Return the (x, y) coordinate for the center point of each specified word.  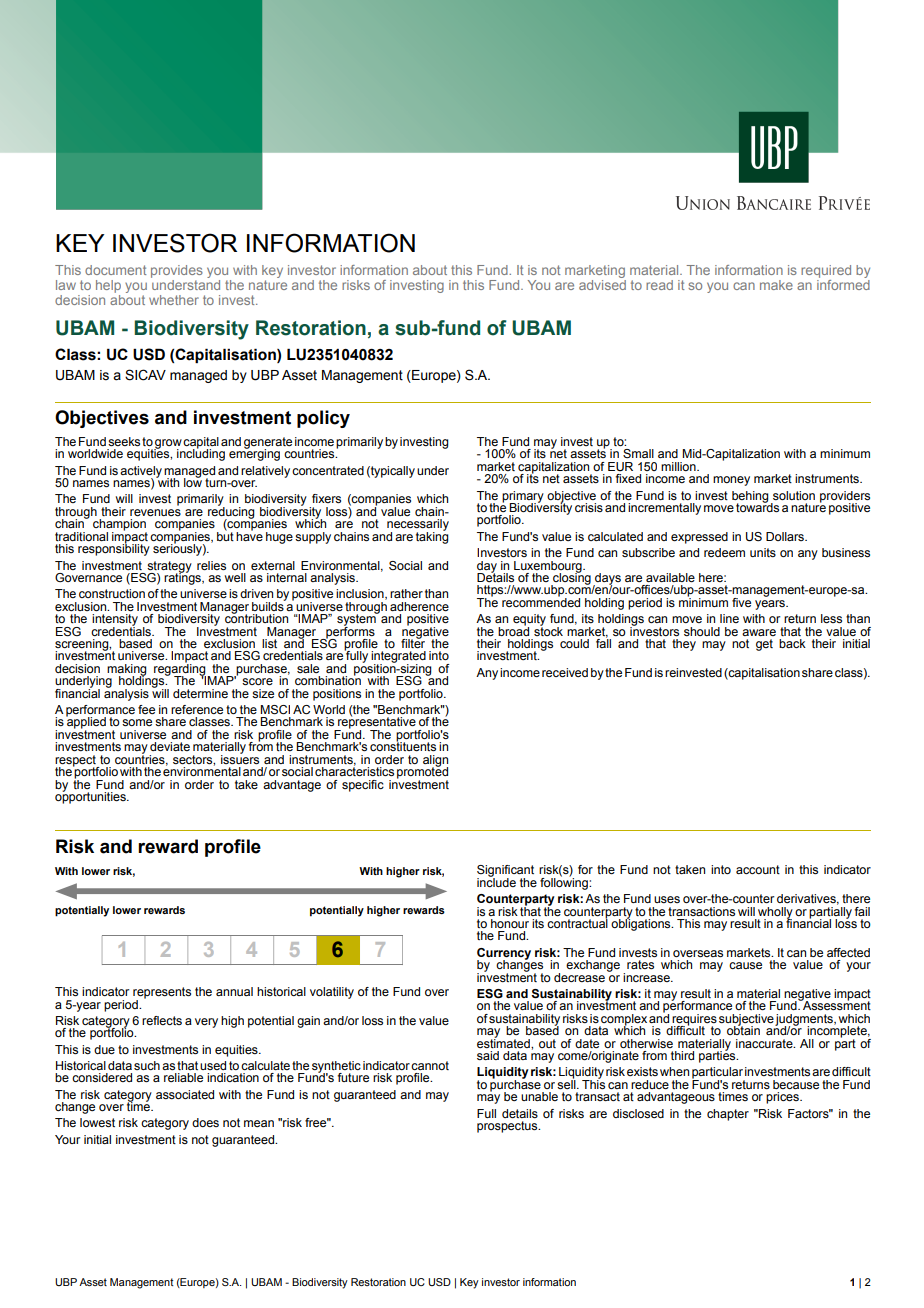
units (763, 552)
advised (602, 283)
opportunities (91, 796)
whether (174, 300)
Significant (505, 872)
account (758, 869)
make (776, 285)
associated (185, 1094)
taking (432, 536)
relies (211, 565)
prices (783, 1098)
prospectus (508, 1127)
